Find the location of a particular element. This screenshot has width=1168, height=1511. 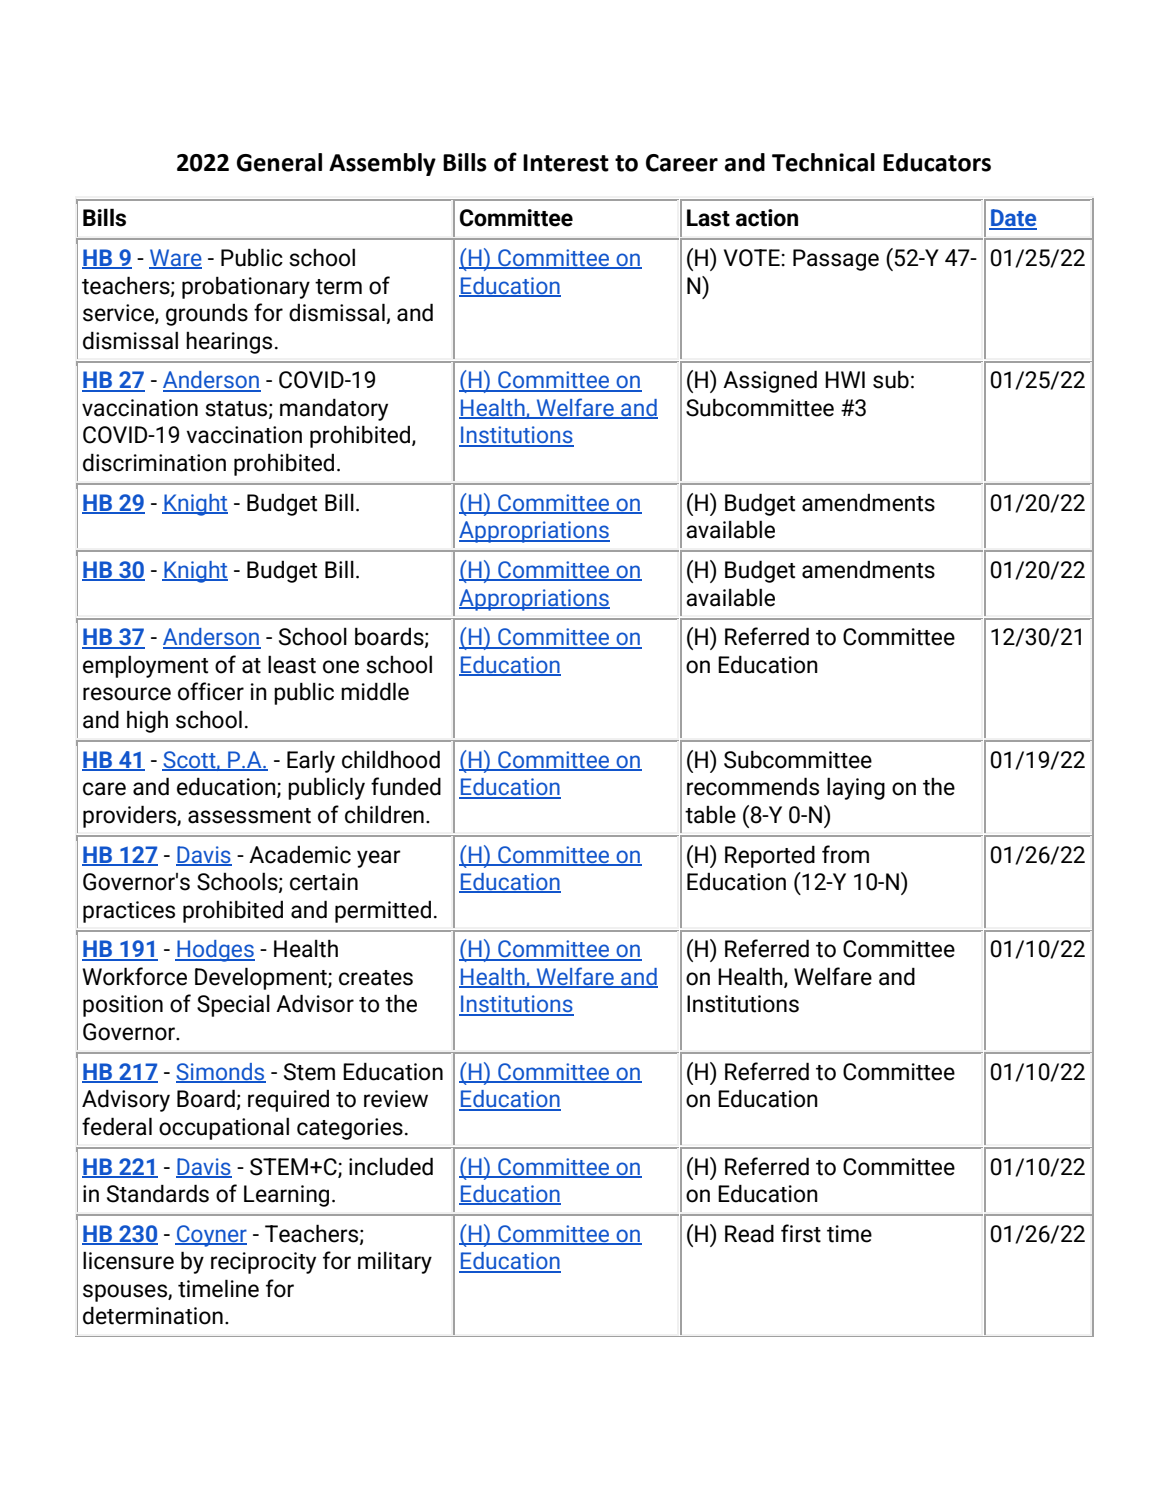

Educators is located at coordinates (937, 162).
